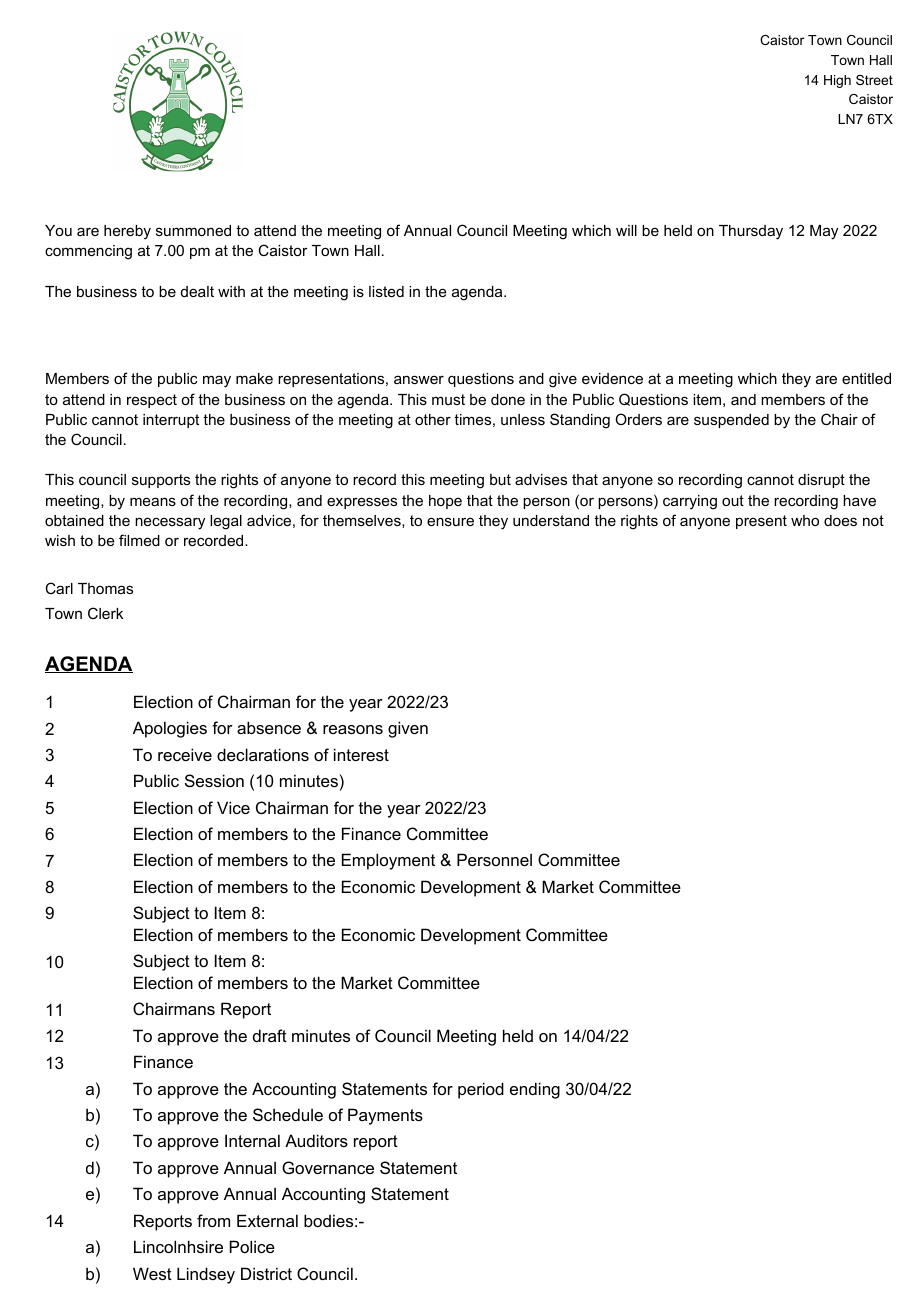  I want to click on Apologies, so click(170, 729).
